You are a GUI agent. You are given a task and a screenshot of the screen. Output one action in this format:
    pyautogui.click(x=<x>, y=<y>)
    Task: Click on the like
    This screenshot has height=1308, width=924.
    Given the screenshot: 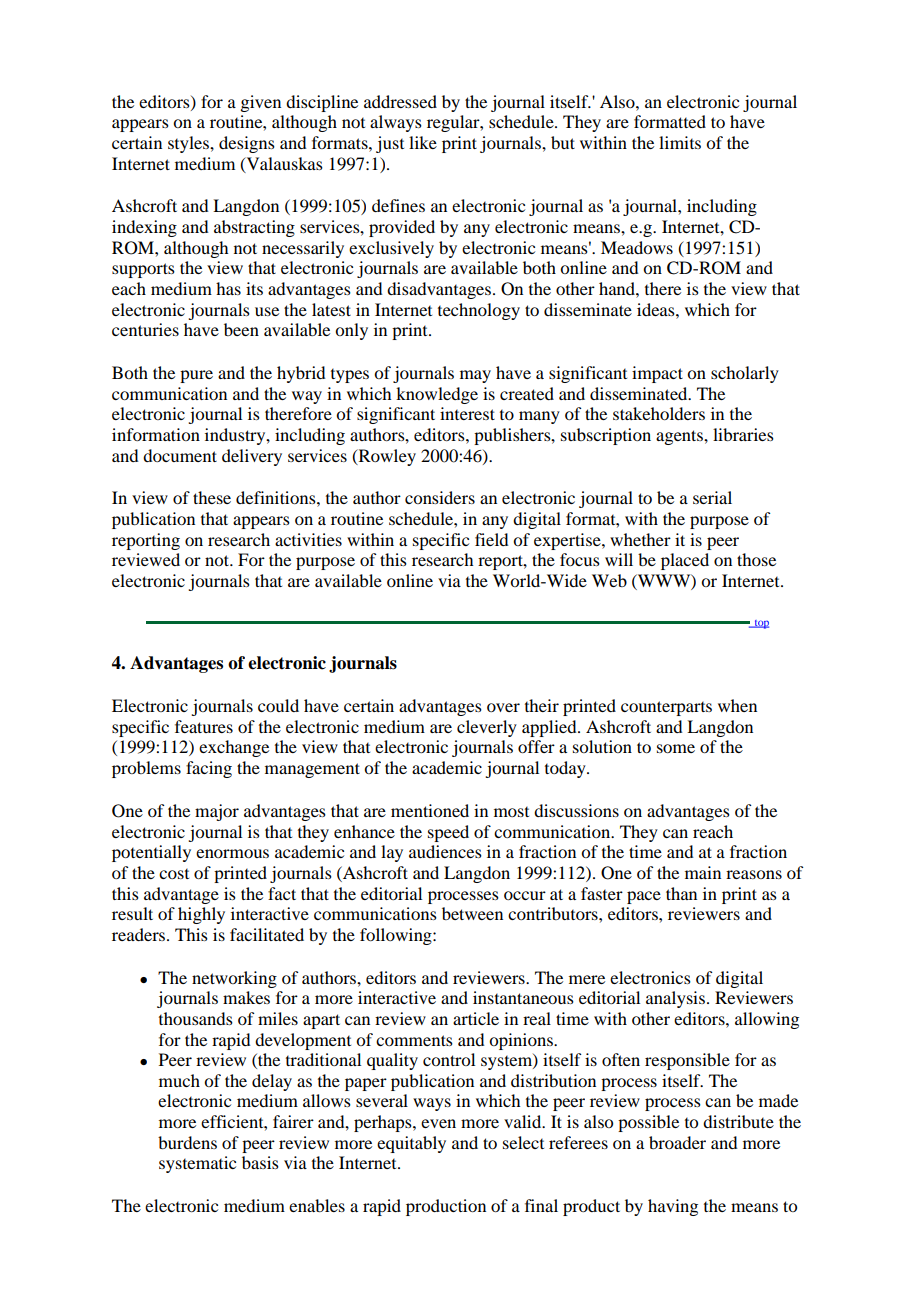 What is the action you would take?
    pyautogui.click(x=423, y=142)
